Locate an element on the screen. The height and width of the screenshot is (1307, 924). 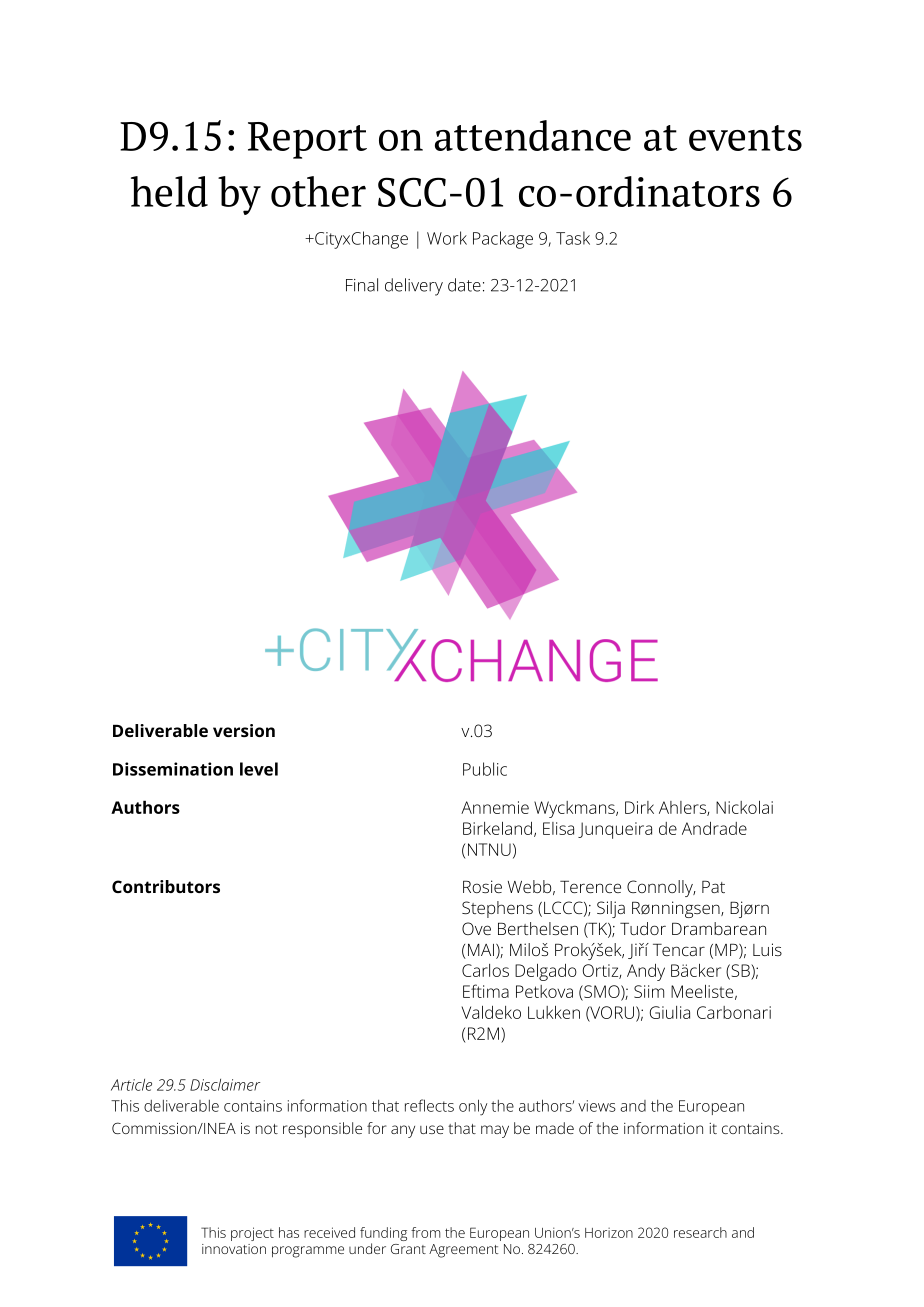
events is located at coordinates (745, 138).
